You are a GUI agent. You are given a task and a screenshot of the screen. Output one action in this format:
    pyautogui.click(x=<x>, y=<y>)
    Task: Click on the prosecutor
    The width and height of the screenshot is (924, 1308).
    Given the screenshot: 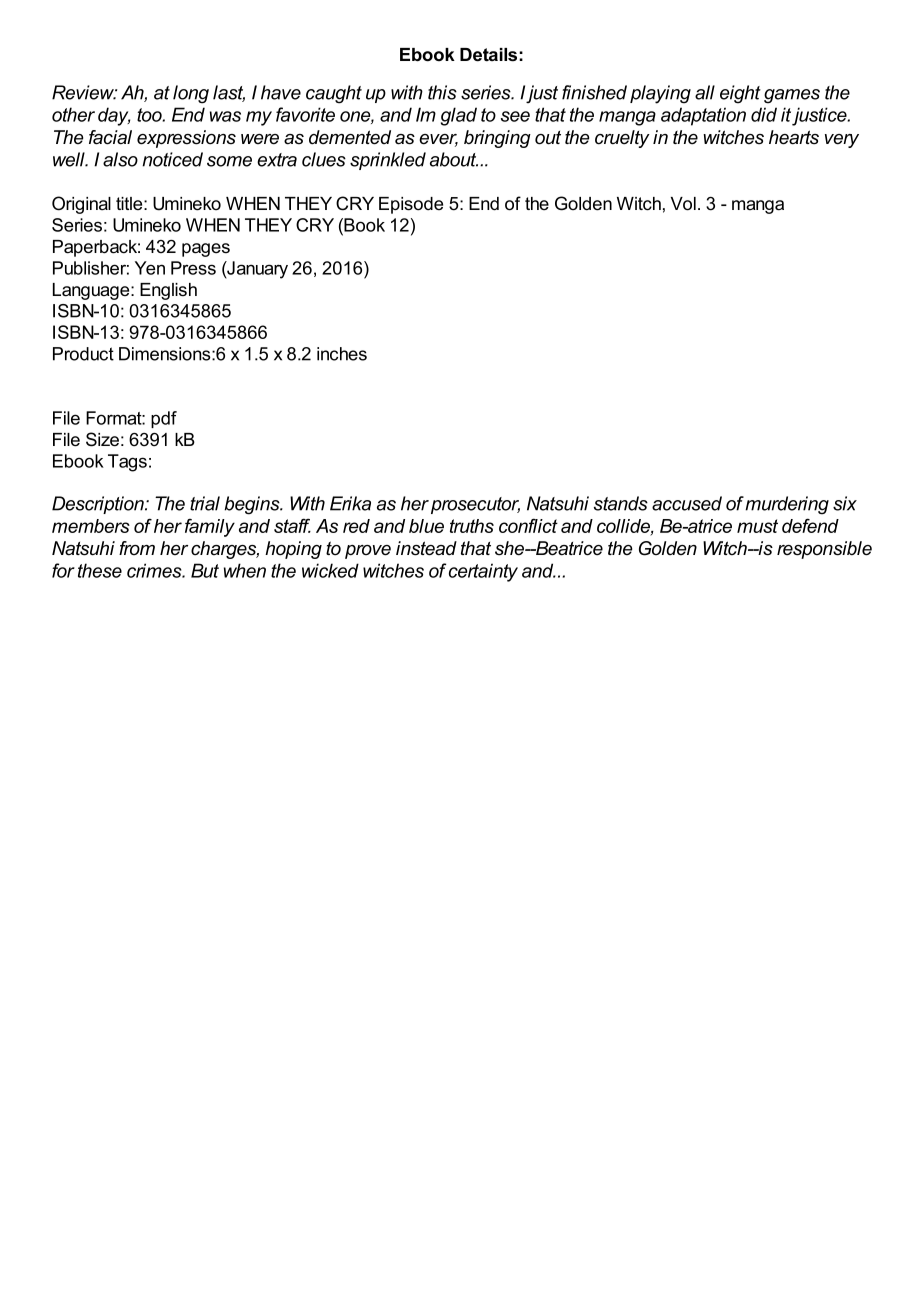 What is the action you would take?
    pyautogui.click(x=475, y=505)
